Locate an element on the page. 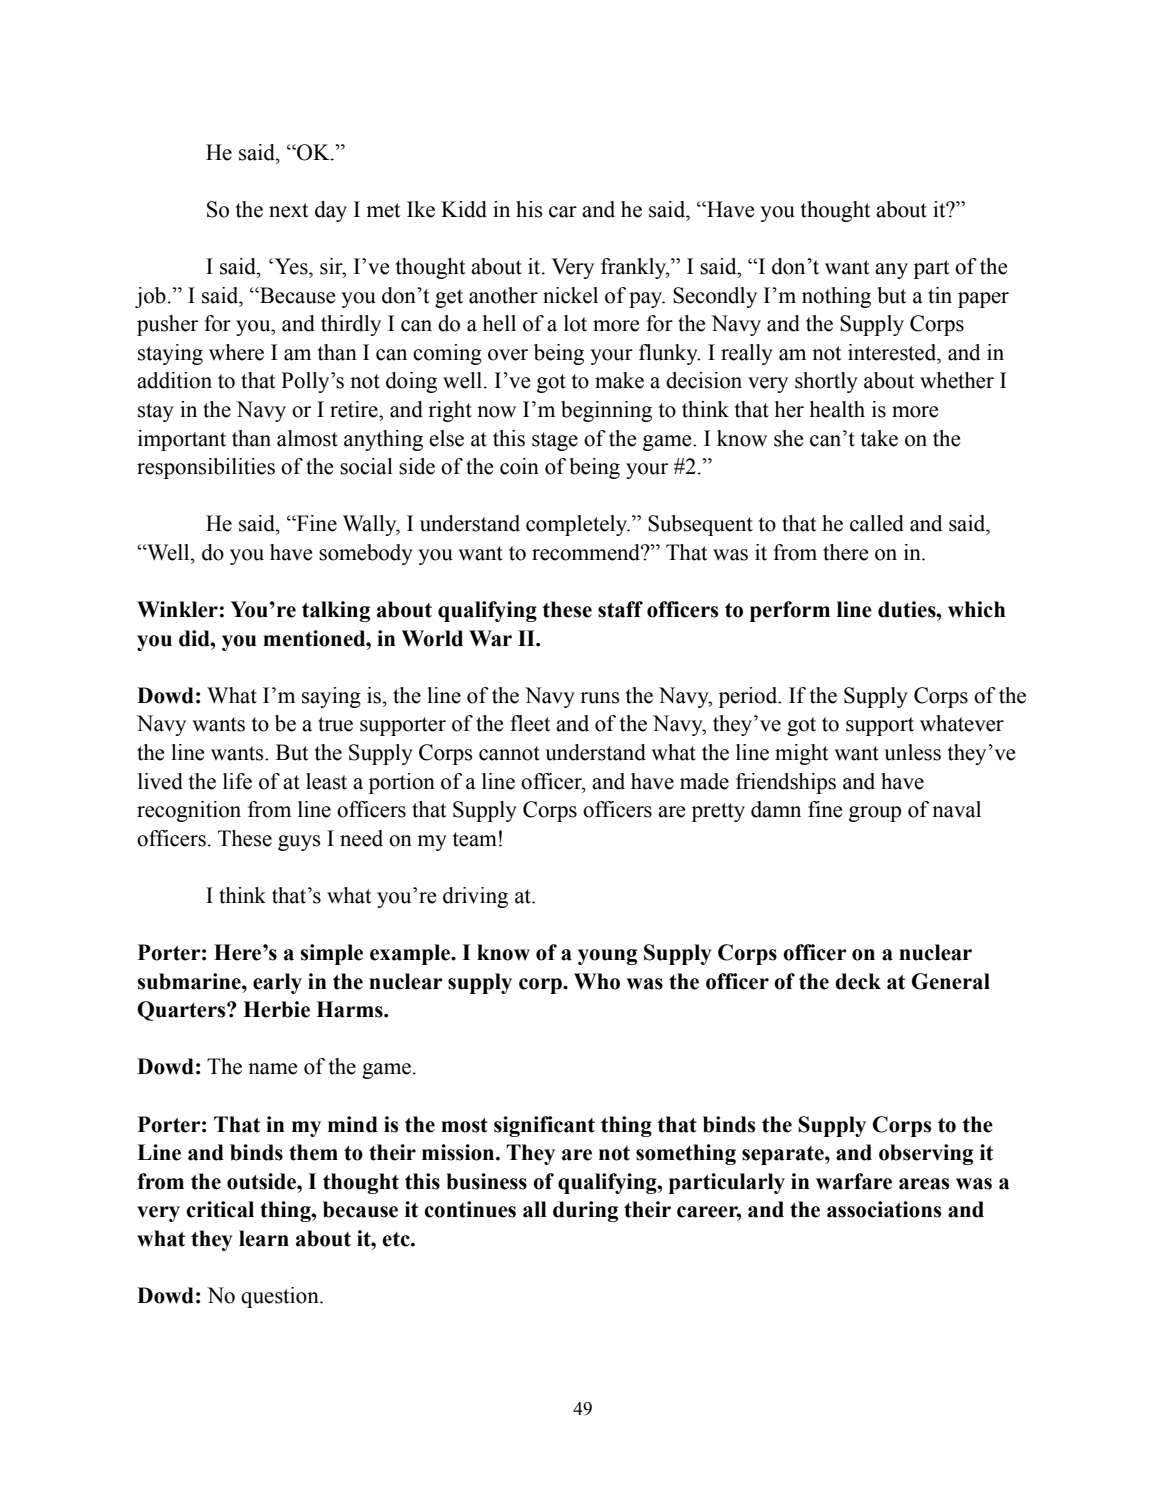 Image resolution: width=1166 pixels, height=1509 pixels. learn is located at coordinates (264, 1238).
